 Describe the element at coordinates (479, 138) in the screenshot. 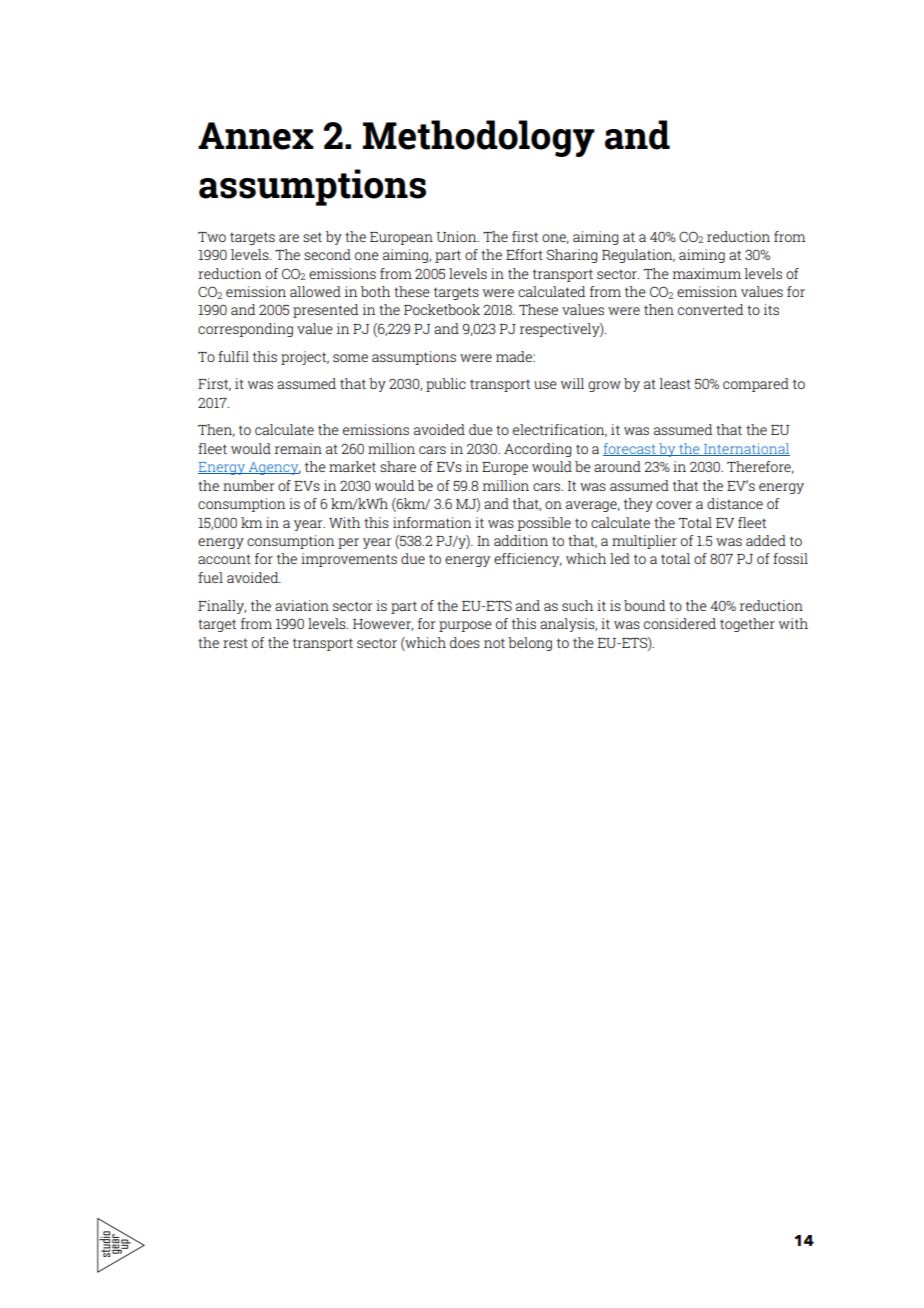

I see `Methodology` at that location.
